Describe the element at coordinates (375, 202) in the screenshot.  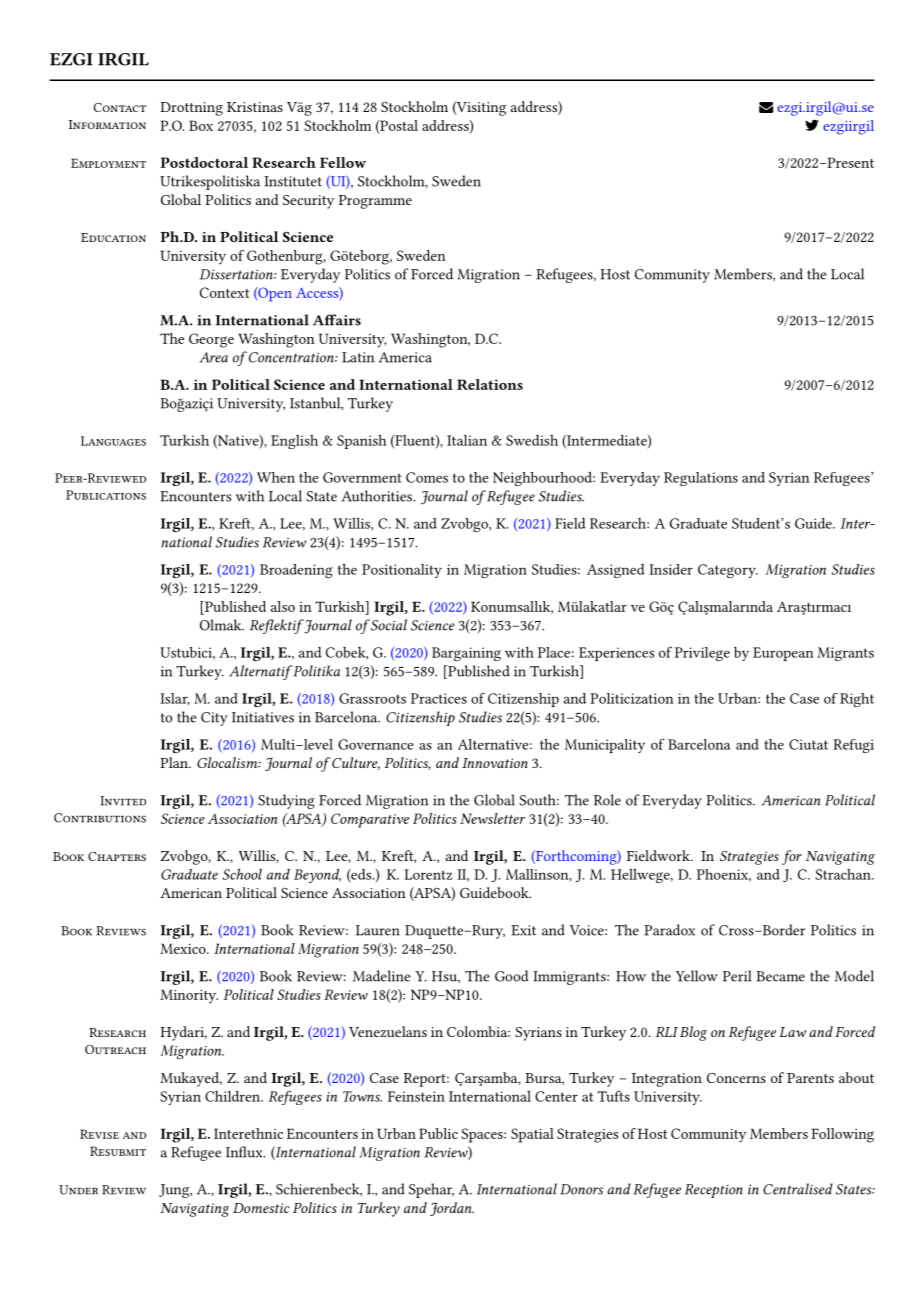
I see `Programme` at that location.
